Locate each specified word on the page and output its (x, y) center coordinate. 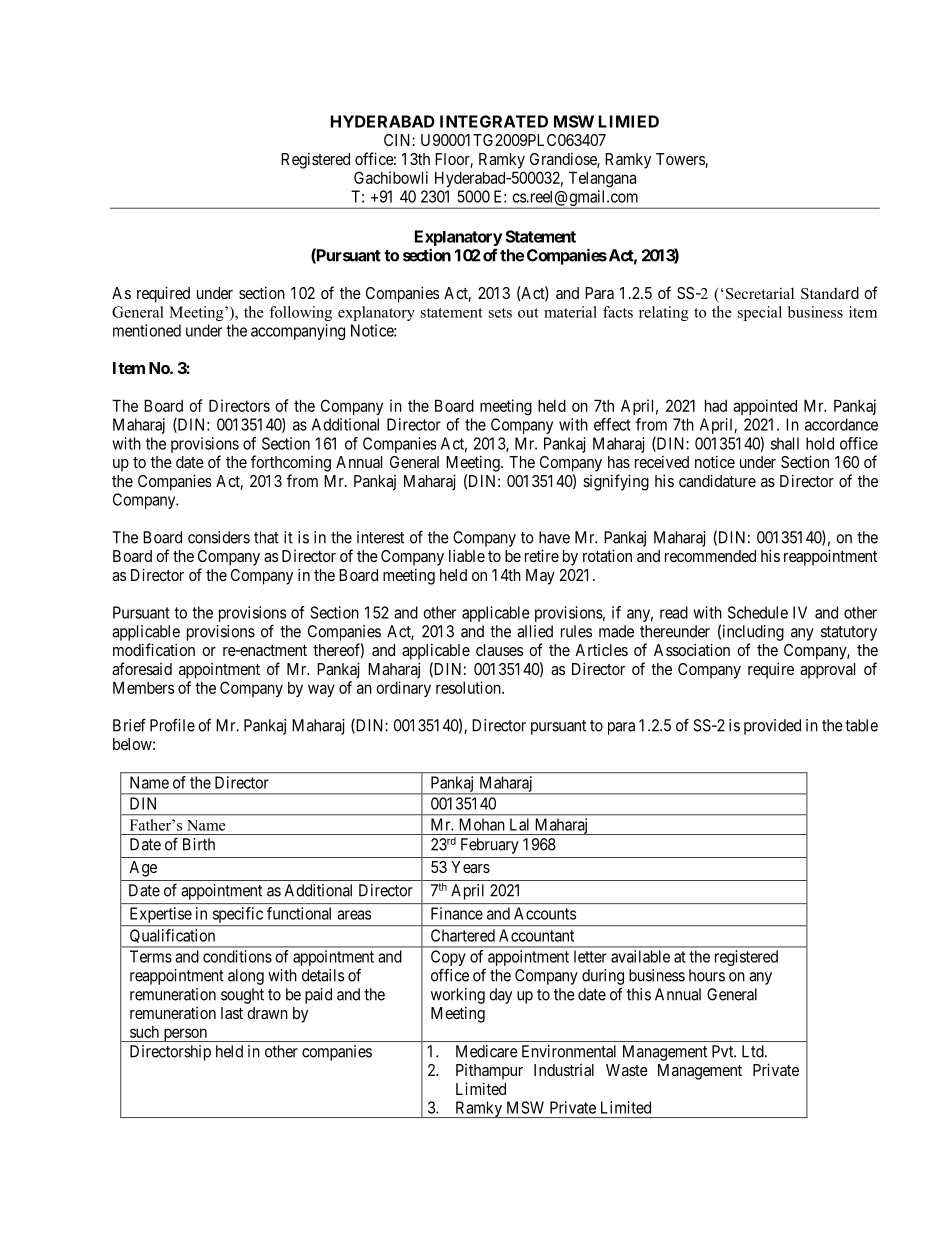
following (300, 313)
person (185, 1035)
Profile (172, 725)
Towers (681, 160)
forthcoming (291, 463)
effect (612, 424)
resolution (469, 687)
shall (785, 443)
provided (772, 727)
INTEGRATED (494, 121)
